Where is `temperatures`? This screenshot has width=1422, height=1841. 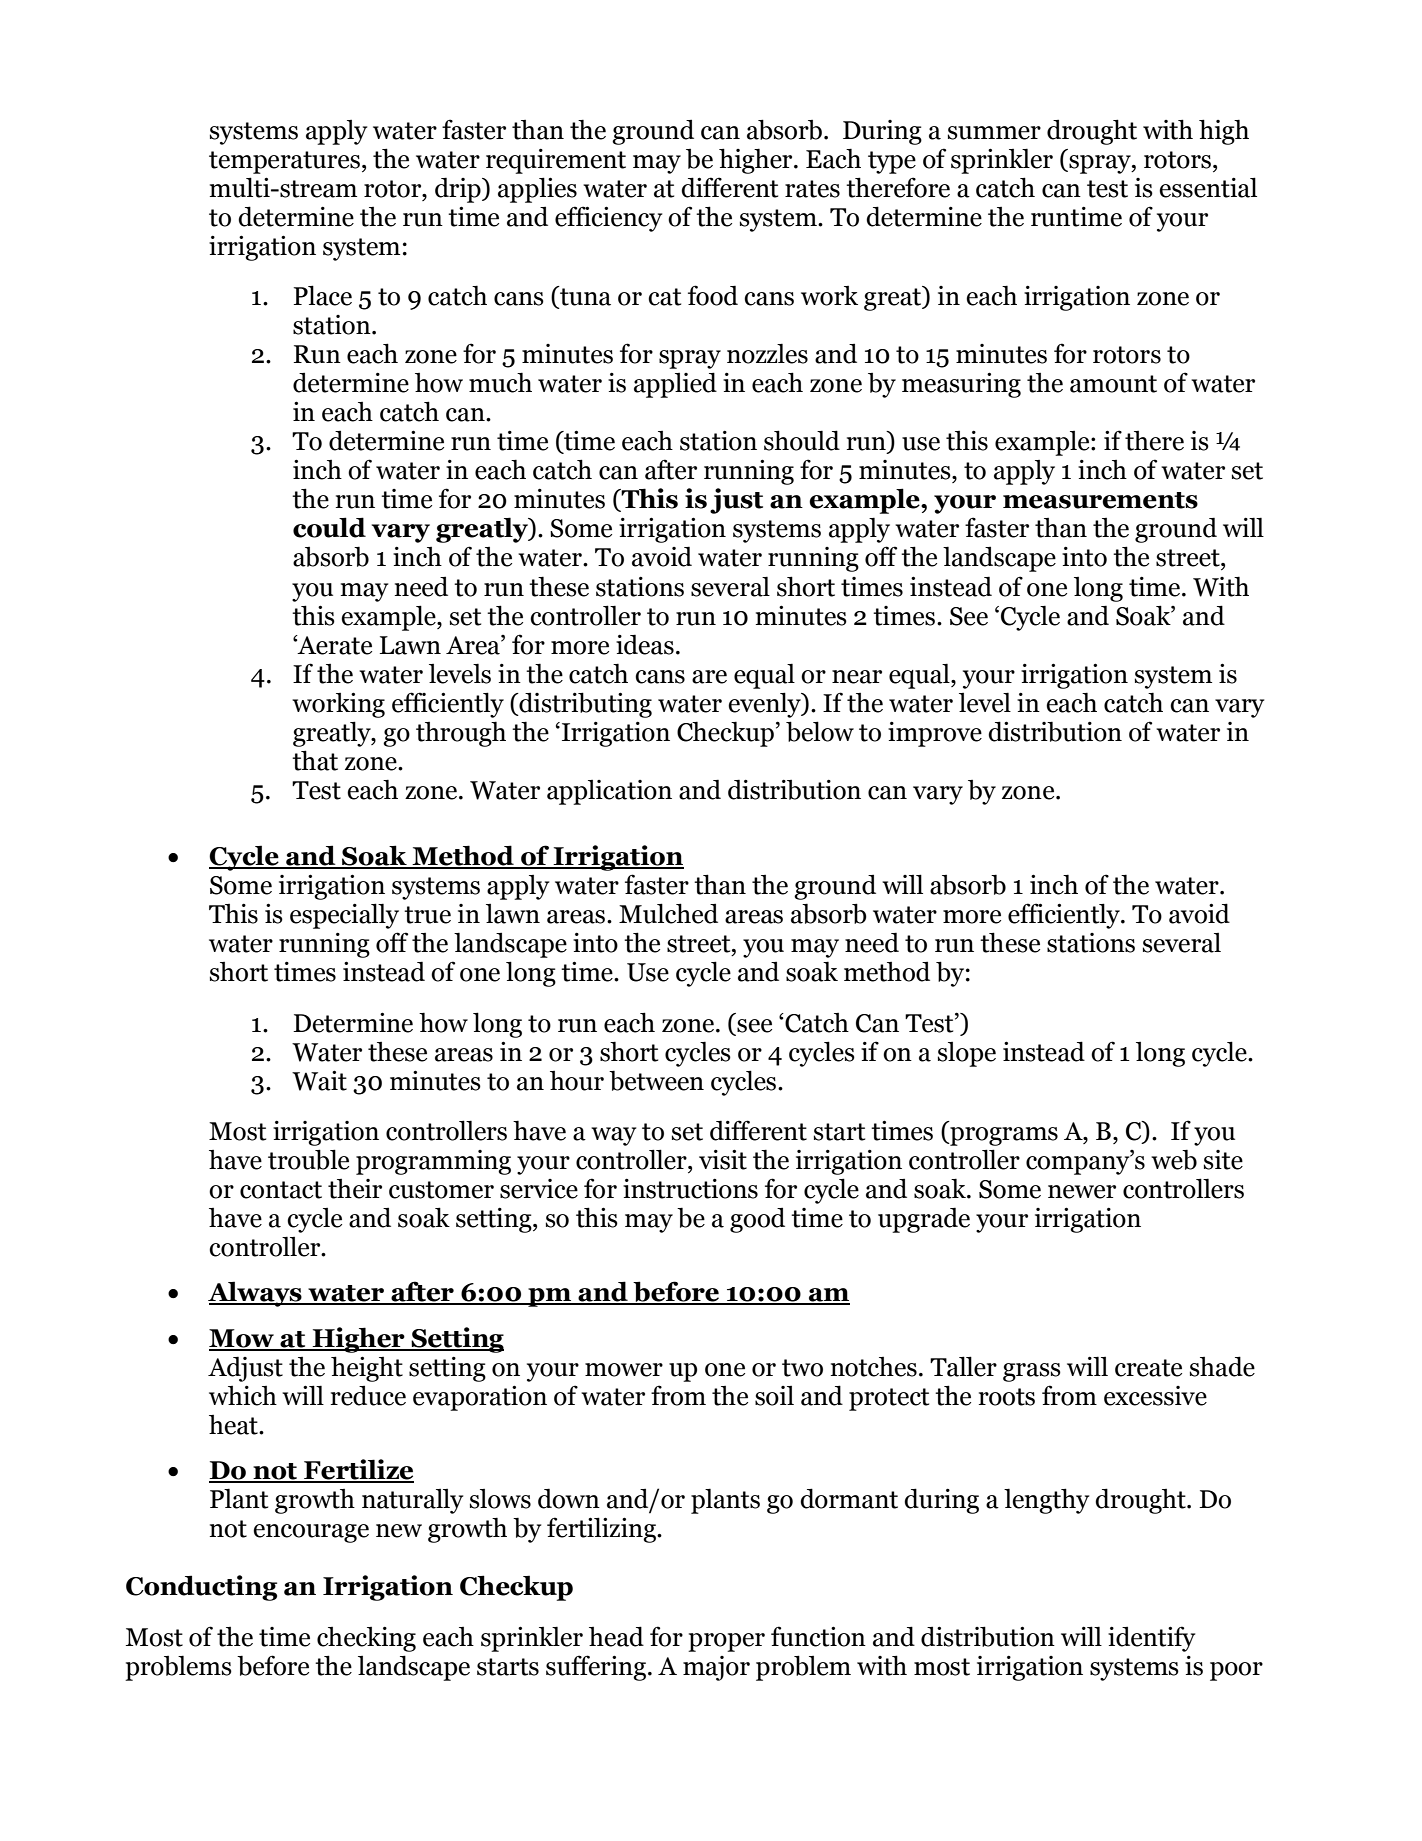 temperatures is located at coordinates (284, 162).
